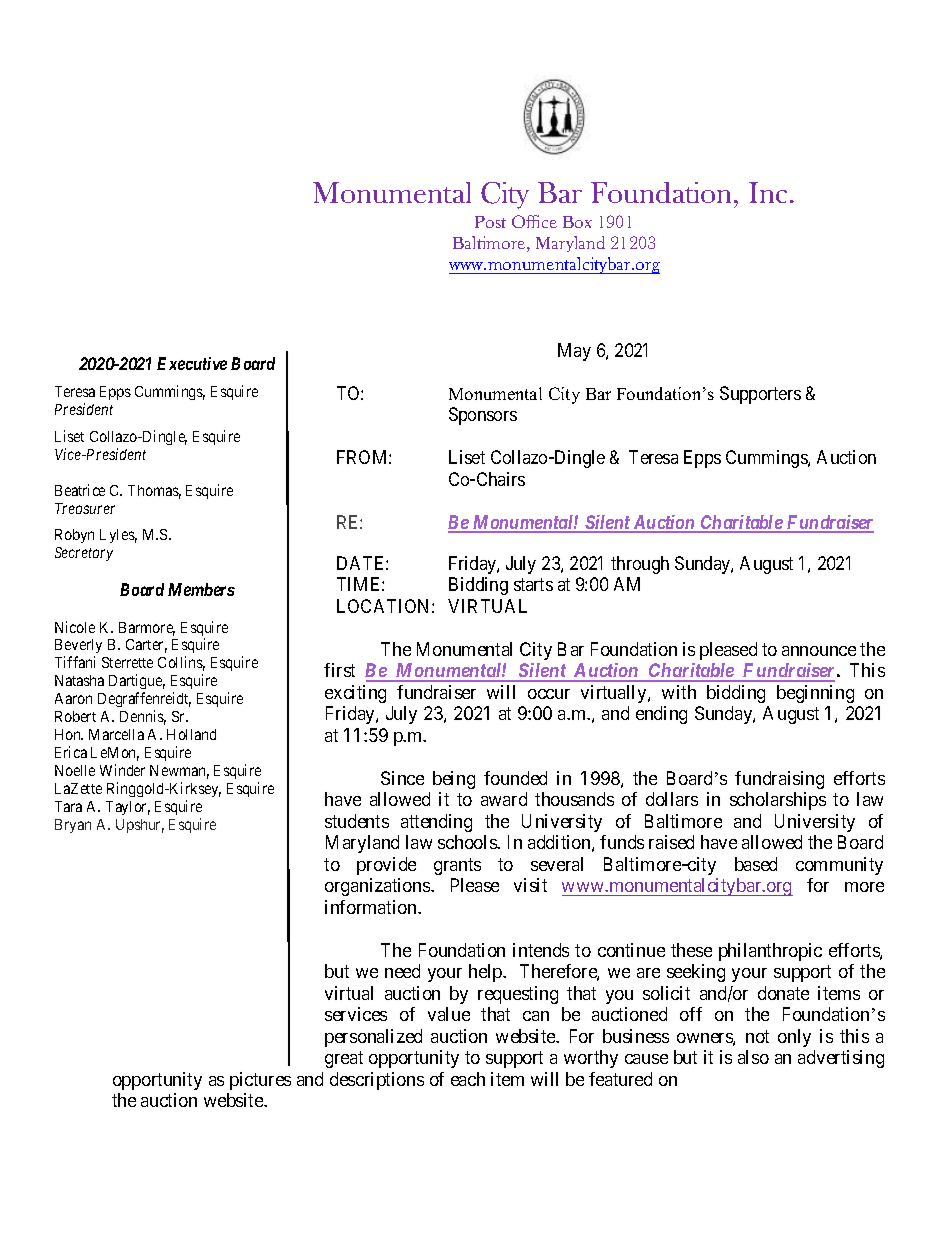 This page has height=1233, width=952. I want to click on through, so click(640, 565).
